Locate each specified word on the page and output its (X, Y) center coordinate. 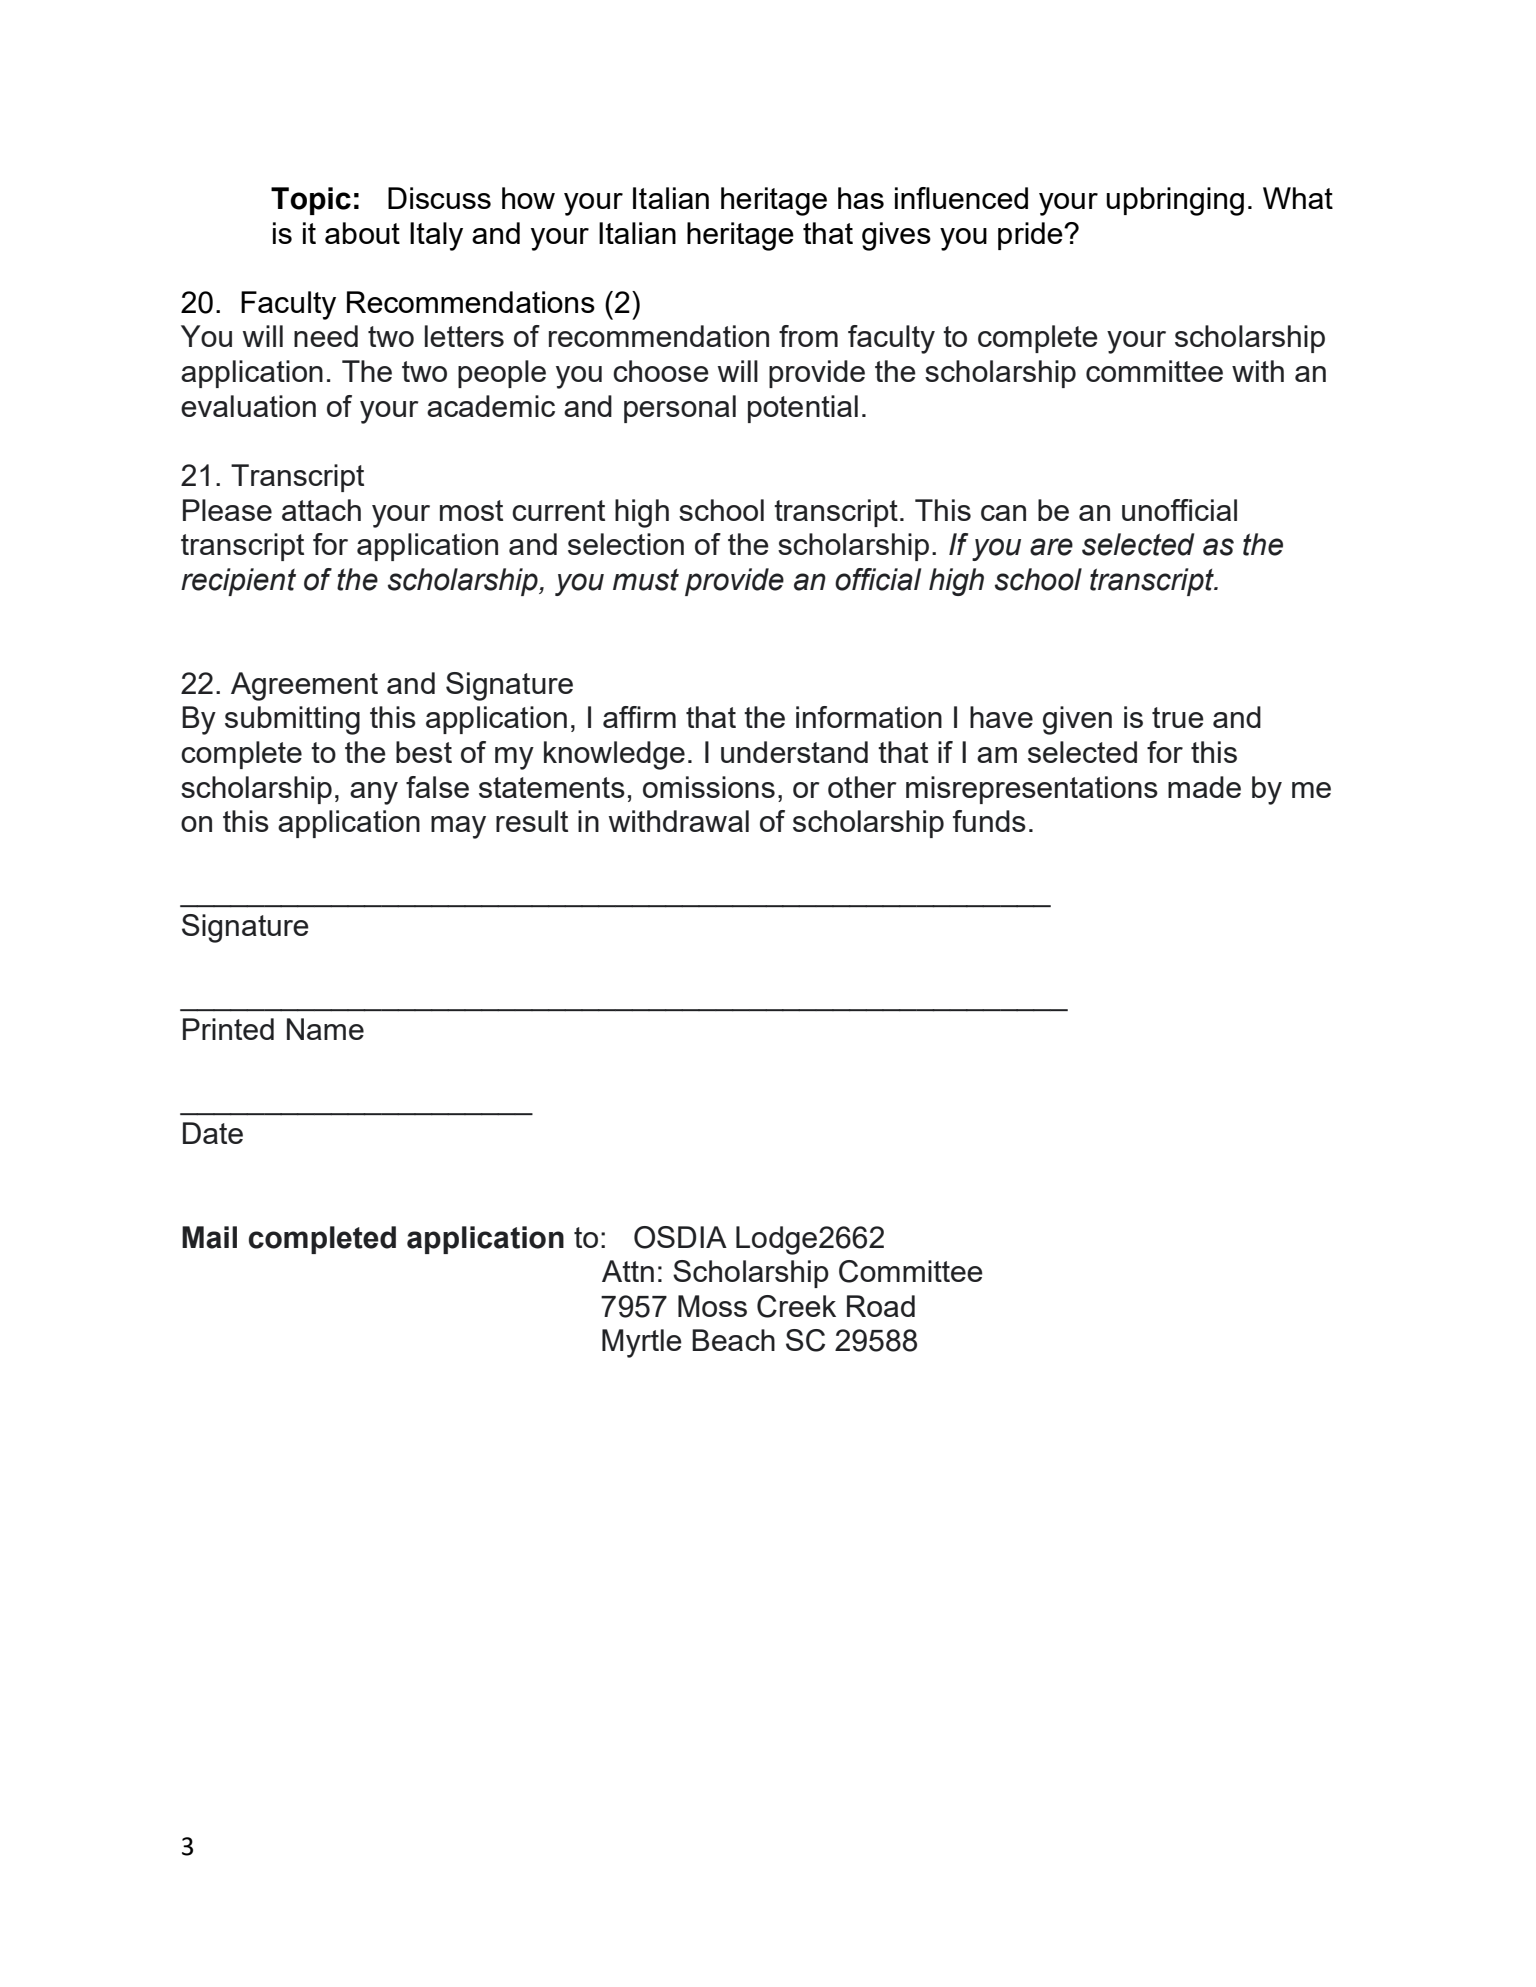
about (362, 233)
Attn (628, 1271)
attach (321, 510)
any (374, 793)
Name (325, 1029)
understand (794, 752)
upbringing (1175, 201)
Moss (712, 1306)
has (861, 198)
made (1204, 787)
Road (881, 1306)
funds (989, 821)
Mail (209, 1237)
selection (626, 544)
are (1051, 547)
